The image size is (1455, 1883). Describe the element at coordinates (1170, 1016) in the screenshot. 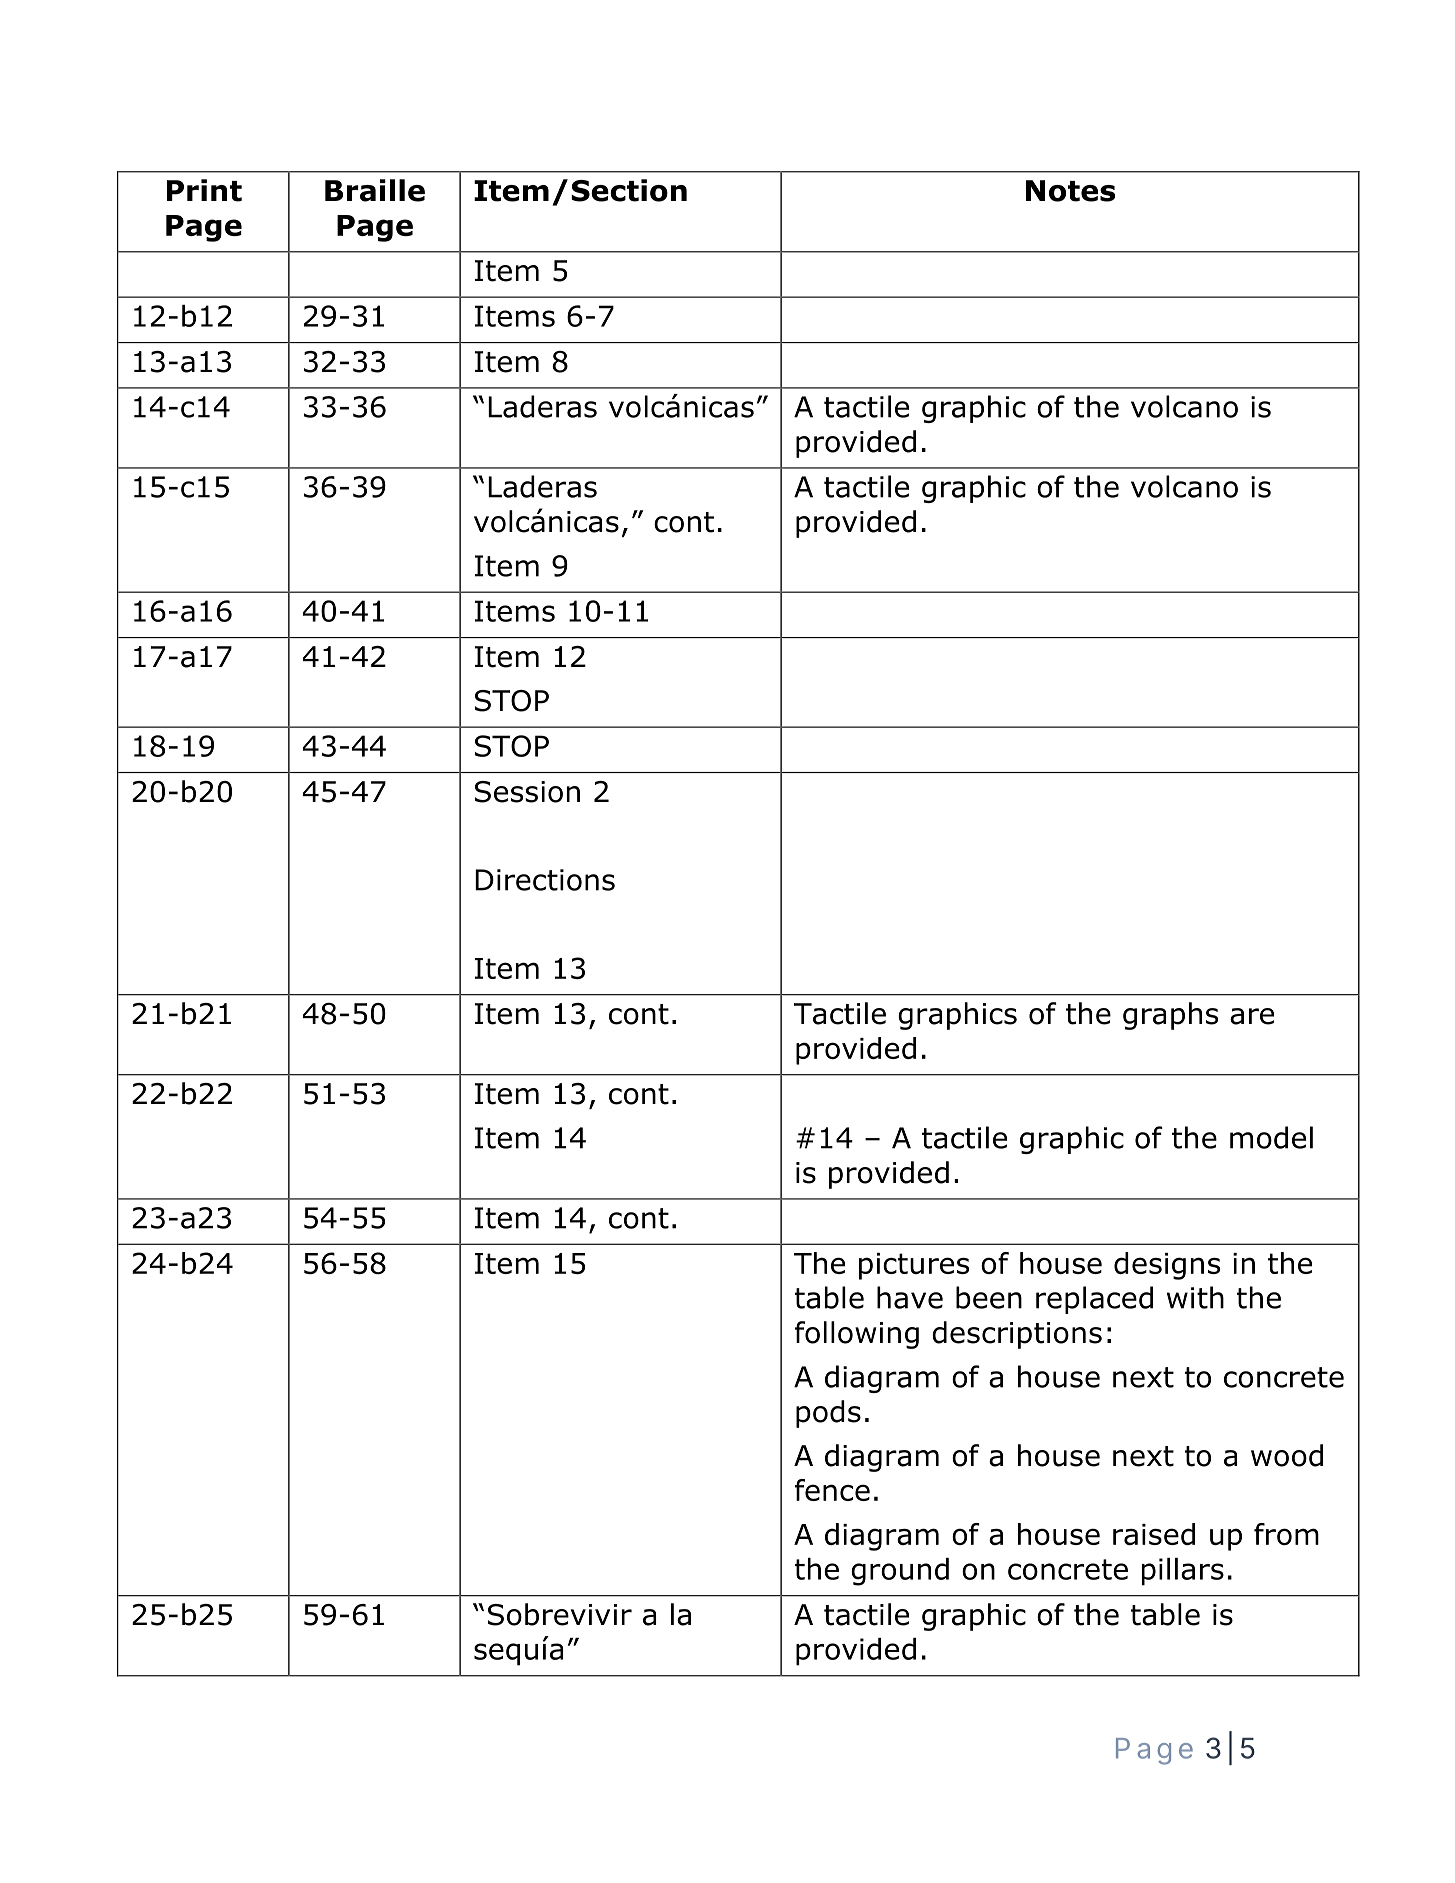

I see `graphs` at that location.
